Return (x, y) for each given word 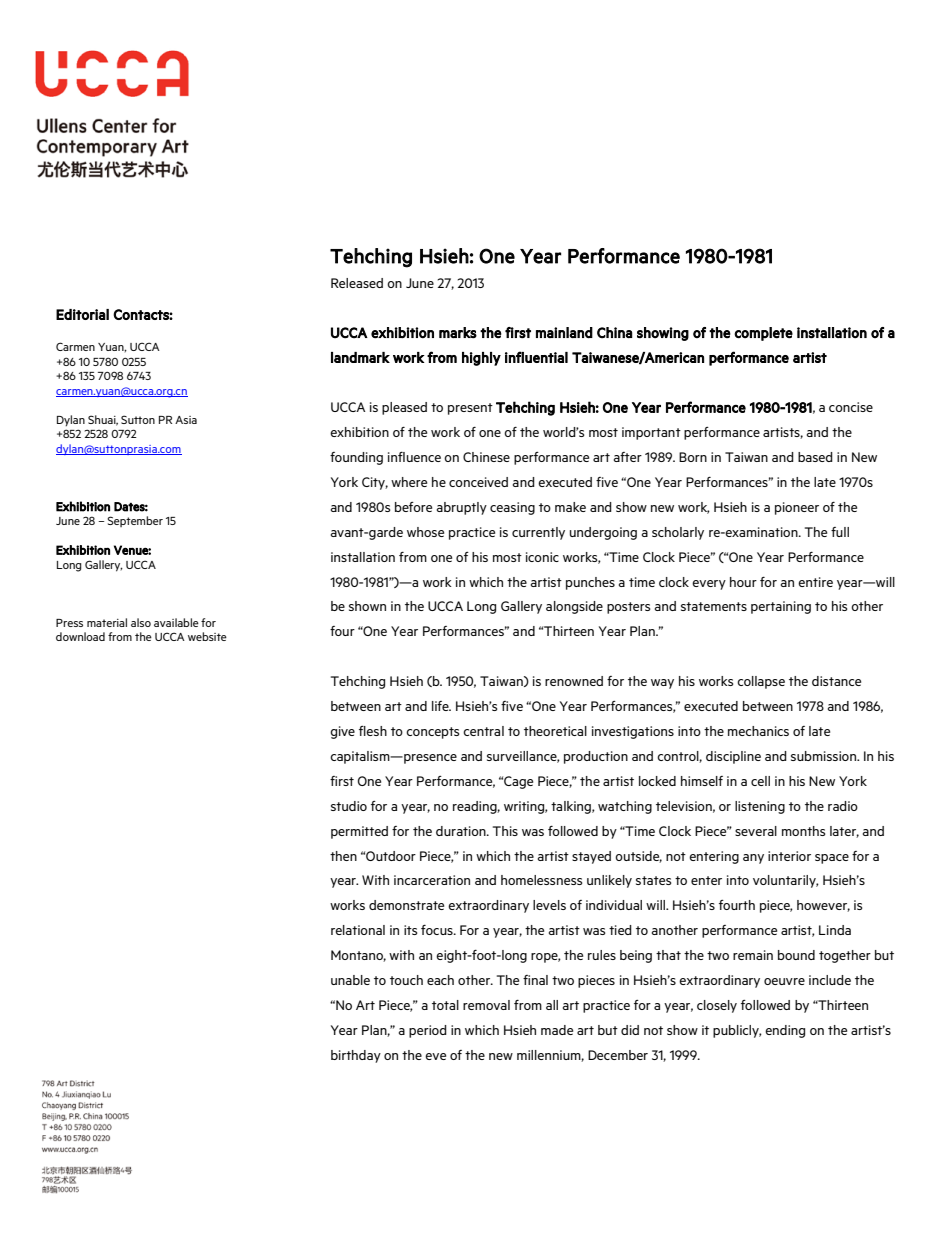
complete (763, 334)
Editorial (82, 314)
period (428, 1031)
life (441, 706)
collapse (761, 682)
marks (458, 333)
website (207, 636)
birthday (356, 1056)
